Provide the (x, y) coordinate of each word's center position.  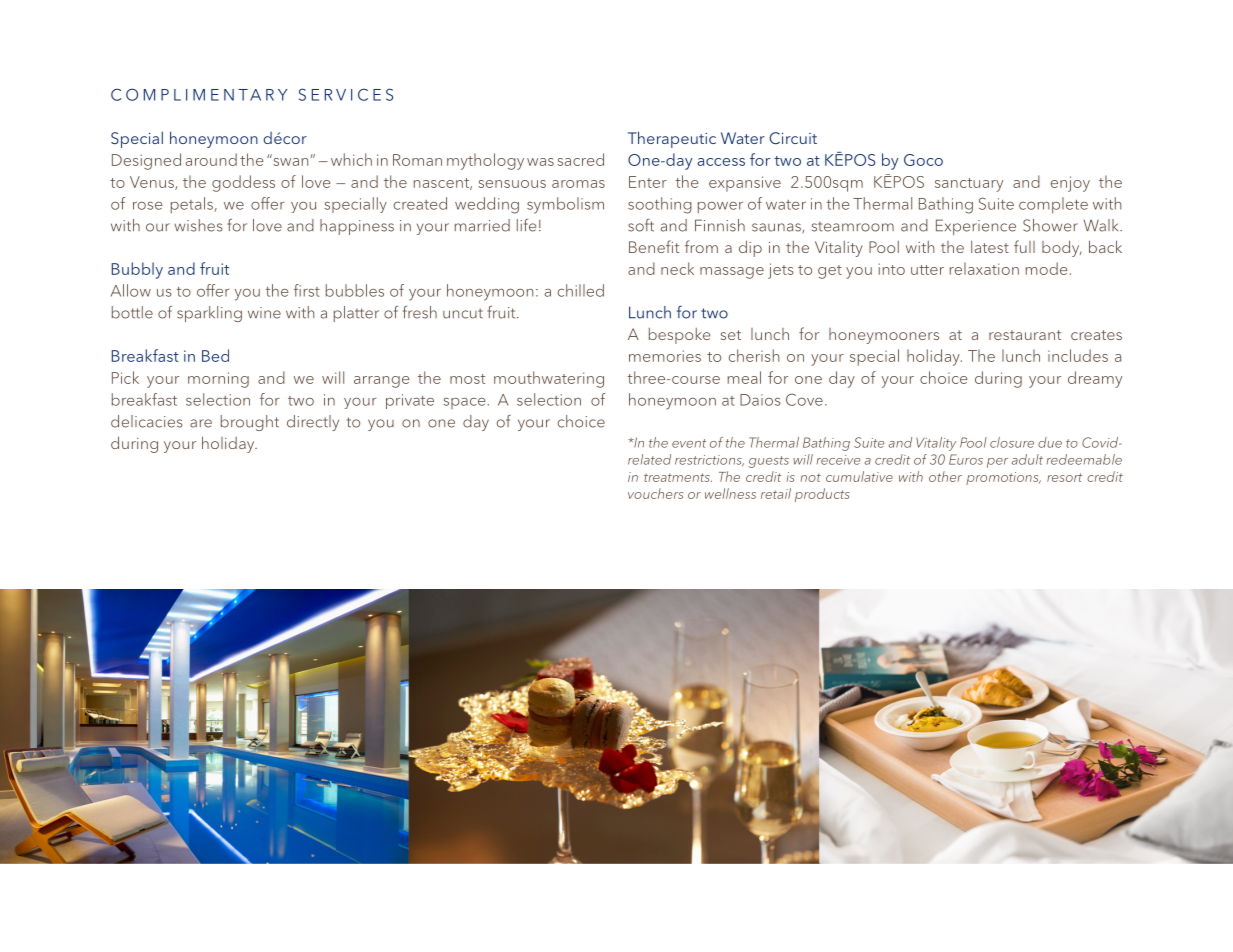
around (211, 159)
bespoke (679, 336)
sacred (581, 159)
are (201, 423)
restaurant (1025, 335)
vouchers (655, 493)
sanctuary (969, 185)
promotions (1003, 478)
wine (264, 313)
